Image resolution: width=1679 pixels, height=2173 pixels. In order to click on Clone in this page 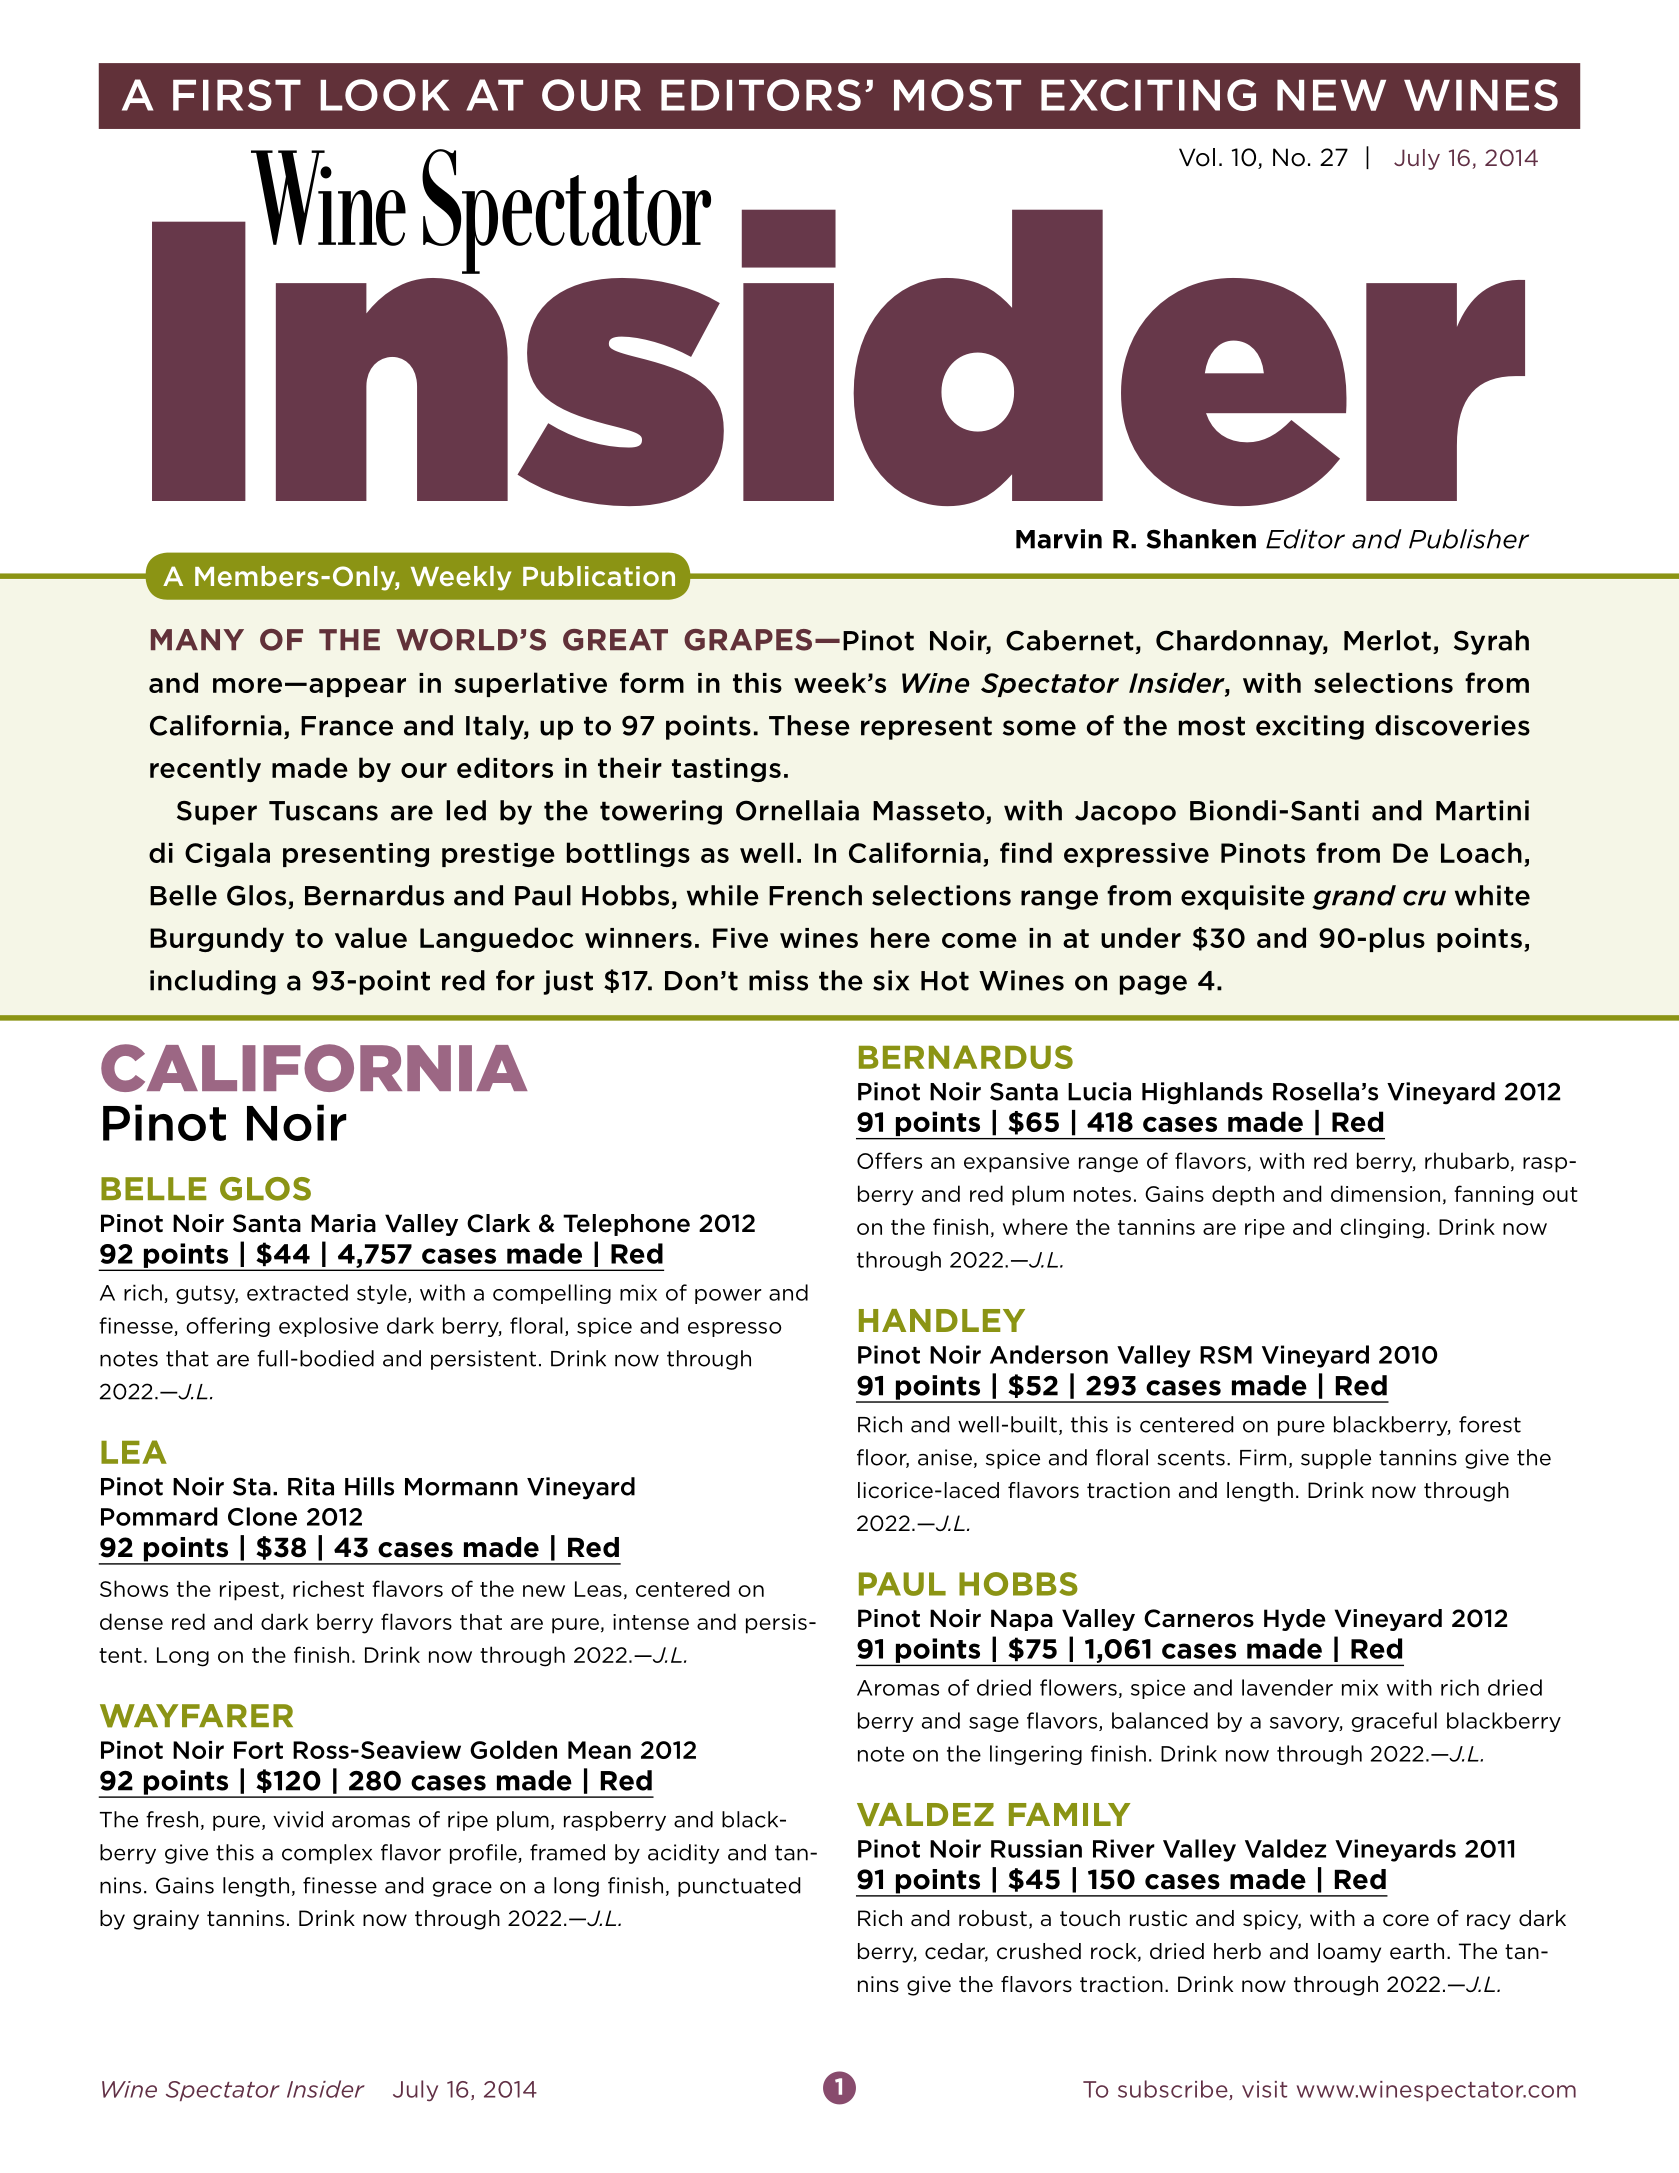, I will do `click(262, 1516)`.
